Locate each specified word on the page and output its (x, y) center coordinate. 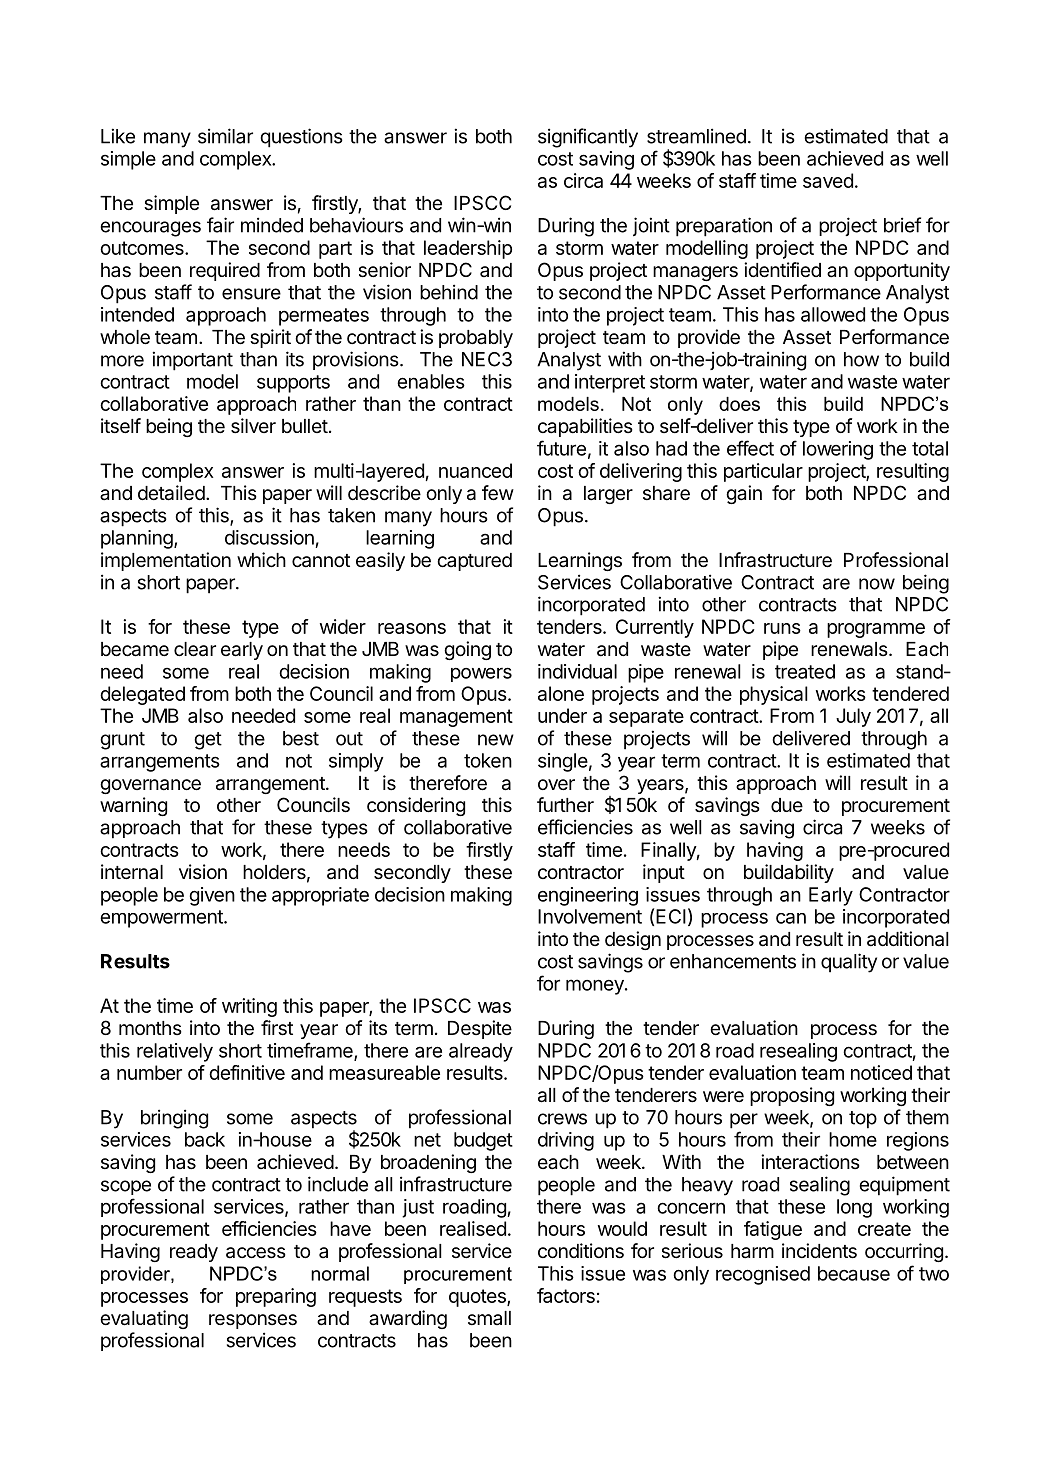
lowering (838, 450)
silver (253, 426)
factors (566, 1295)
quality (849, 963)
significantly (588, 138)
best (301, 738)
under (562, 715)
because (854, 1273)
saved (828, 180)
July (853, 717)
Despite (480, 1029)
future (561, 448)
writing (249, 1007)
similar (225, 136)
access (256, 1253)
